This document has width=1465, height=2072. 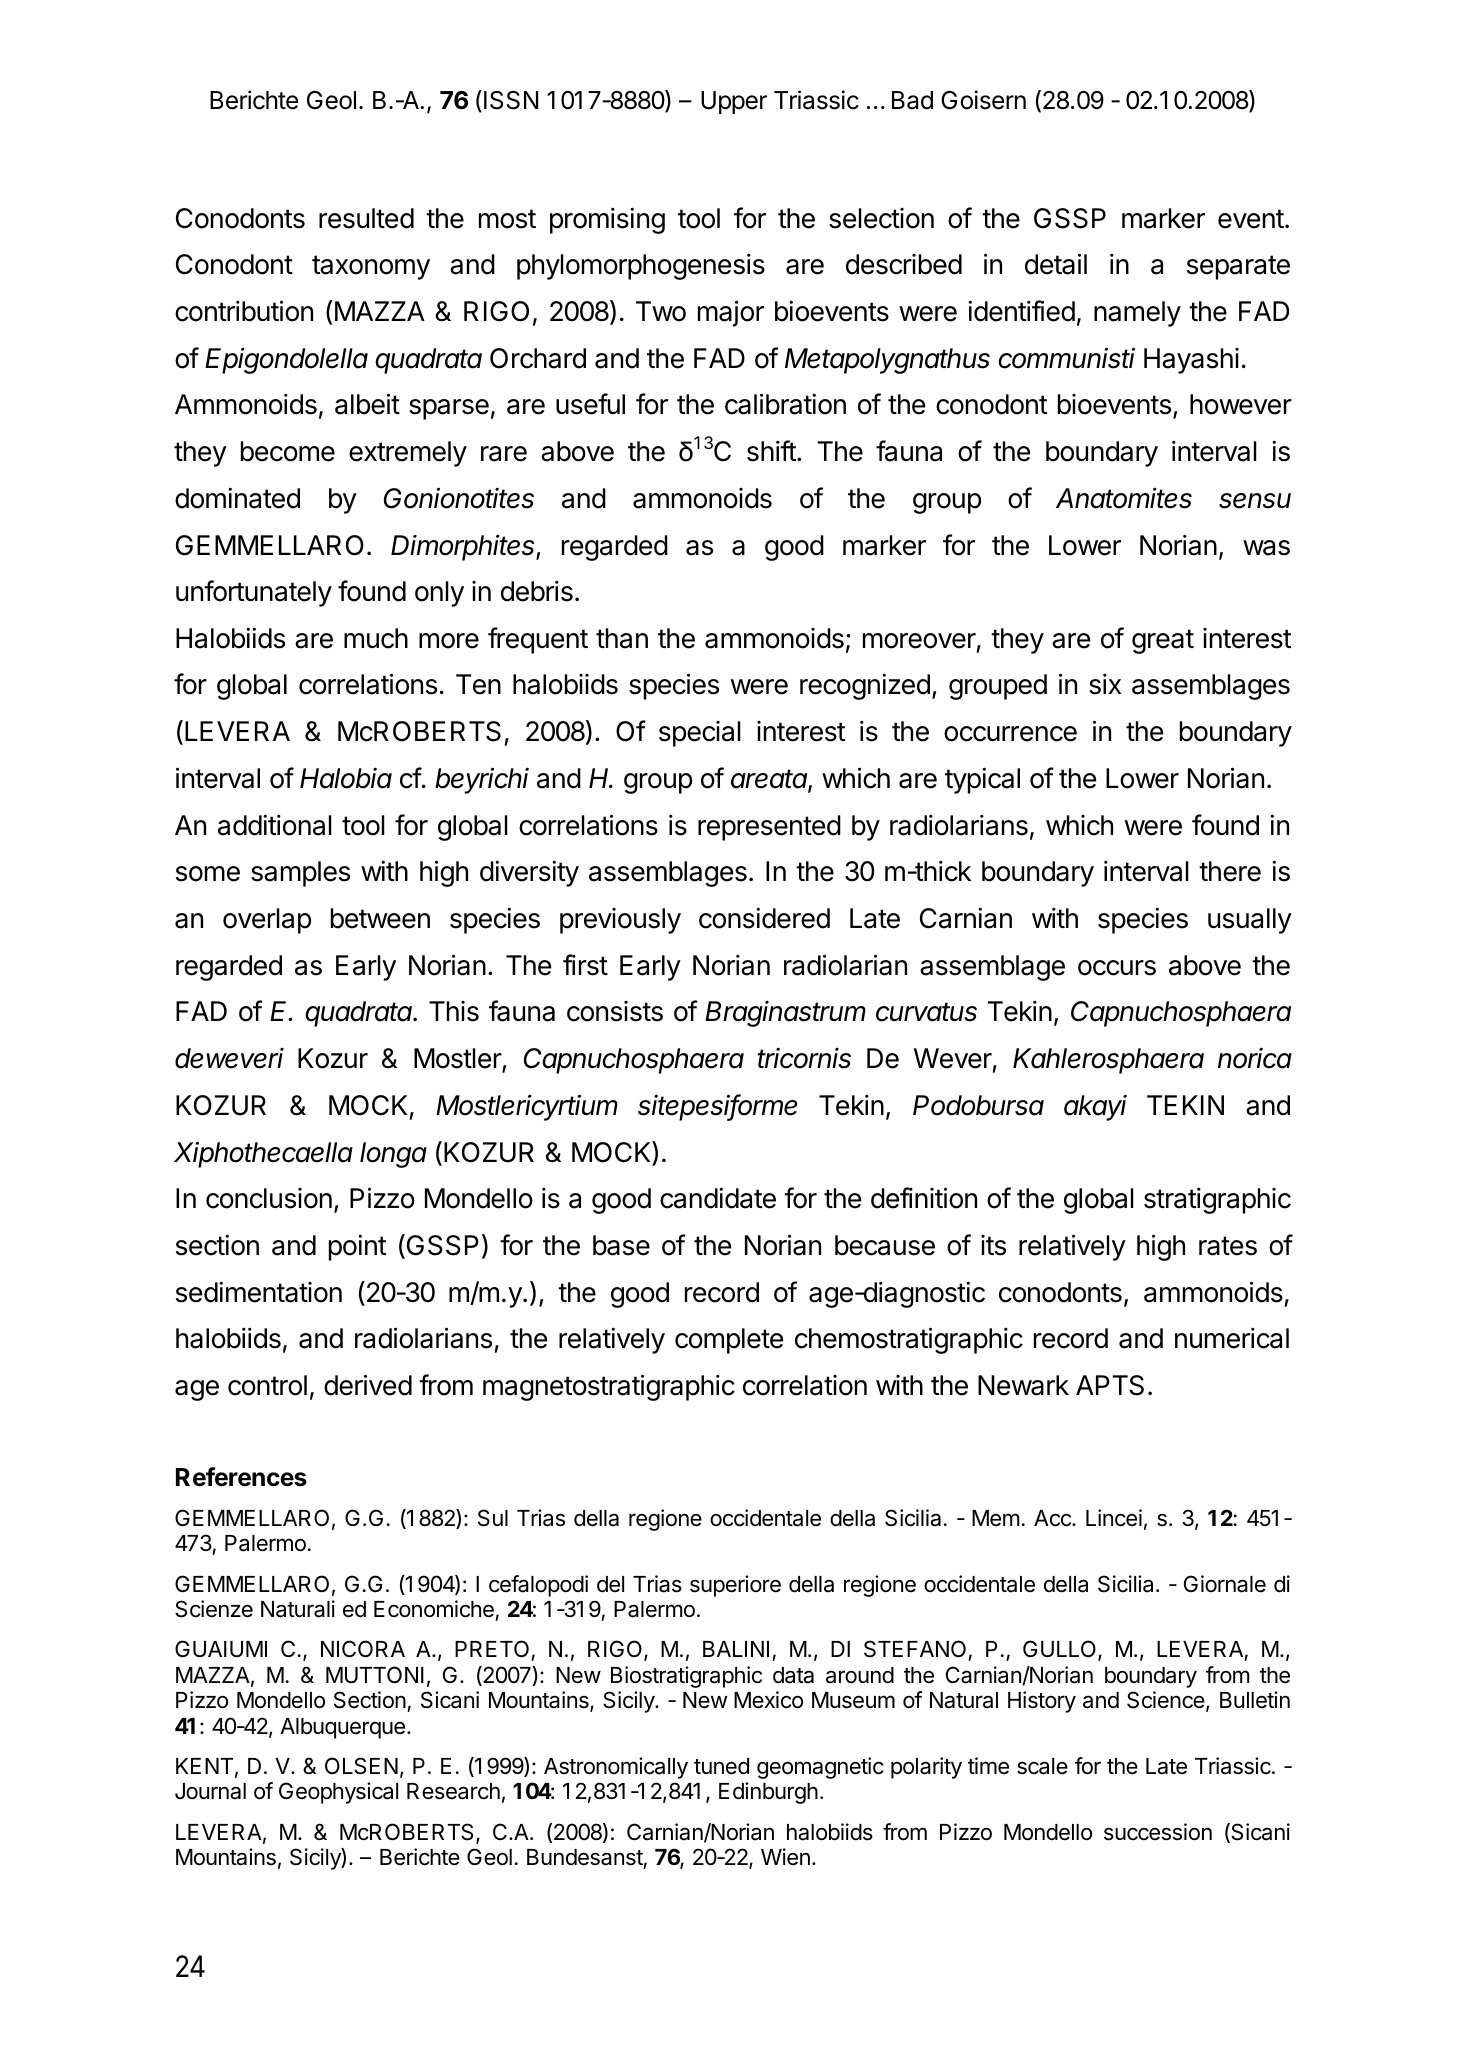 I want to click on detail, so click(x=1056, y=264).
